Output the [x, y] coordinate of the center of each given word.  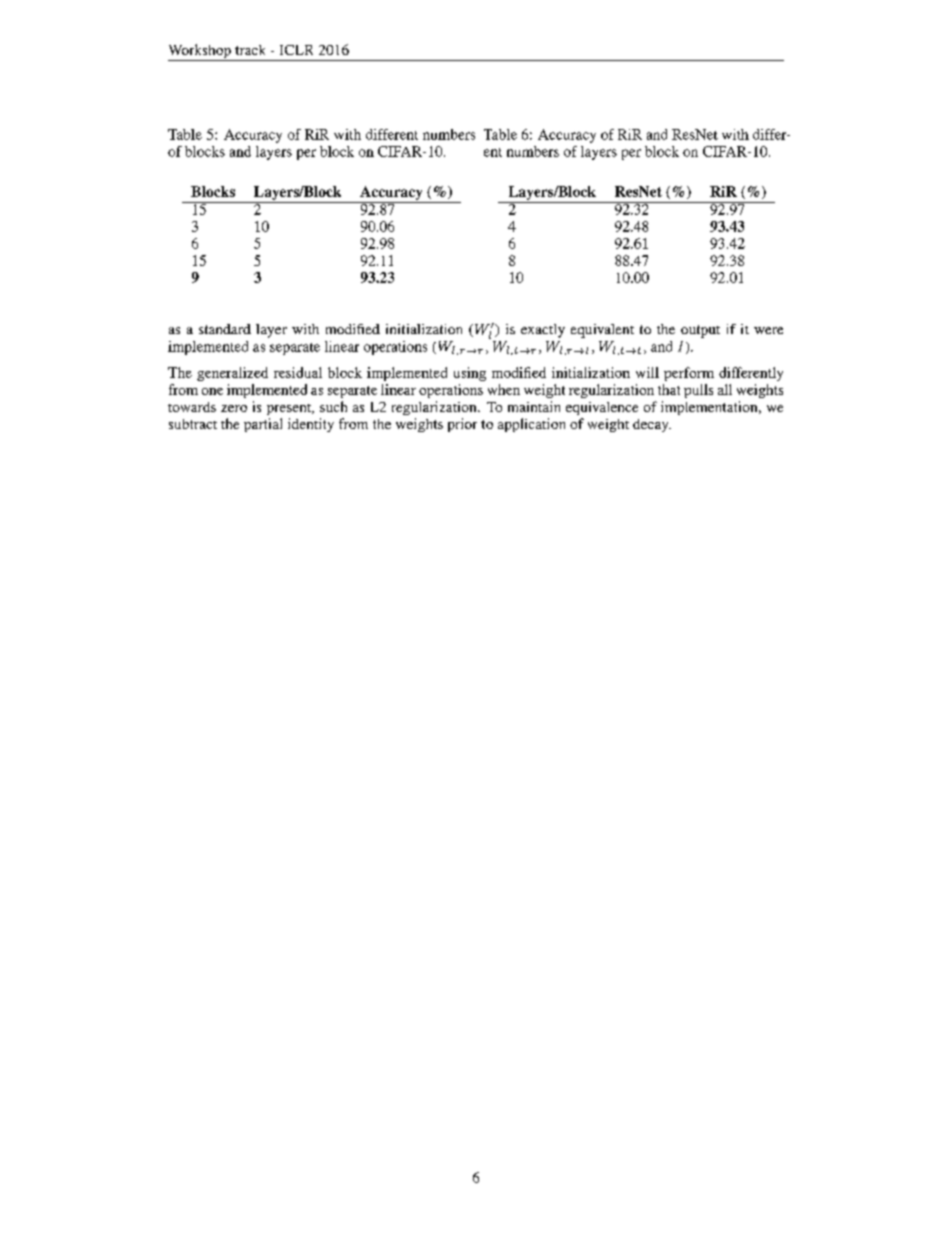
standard [225, 329]
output [700, 331]
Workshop [200, 52]
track [250, 50]
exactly [543, 331]
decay [652, 425]
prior [462, 425]
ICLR [296, 50]
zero [234, 408]
